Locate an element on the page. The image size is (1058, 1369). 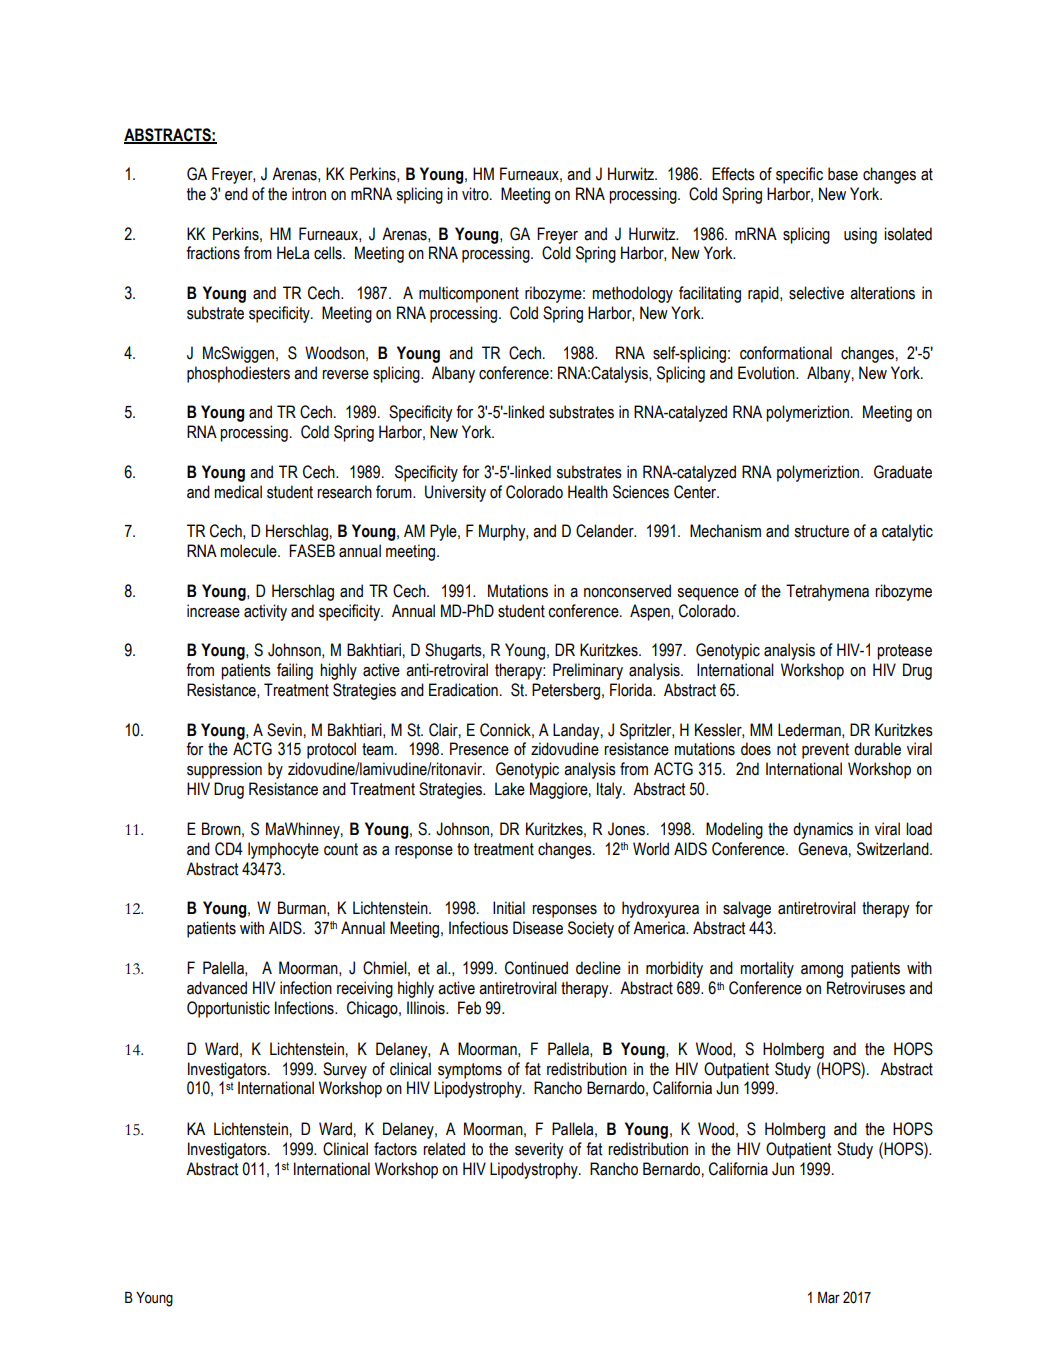
vitro is located at coordinates (476, 194).
